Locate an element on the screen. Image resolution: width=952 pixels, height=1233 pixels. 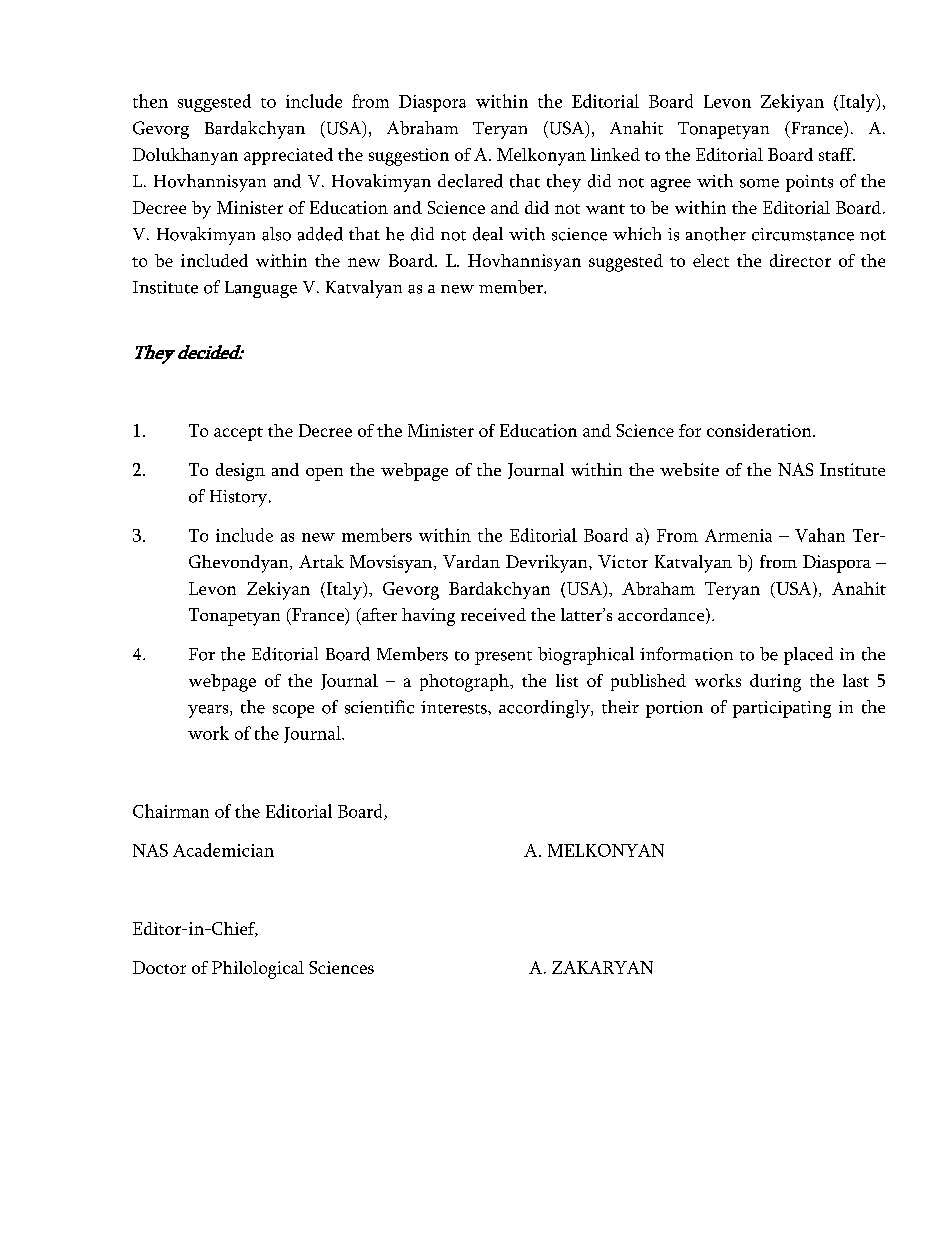
appreciated is located at coordinates (288, 156).
